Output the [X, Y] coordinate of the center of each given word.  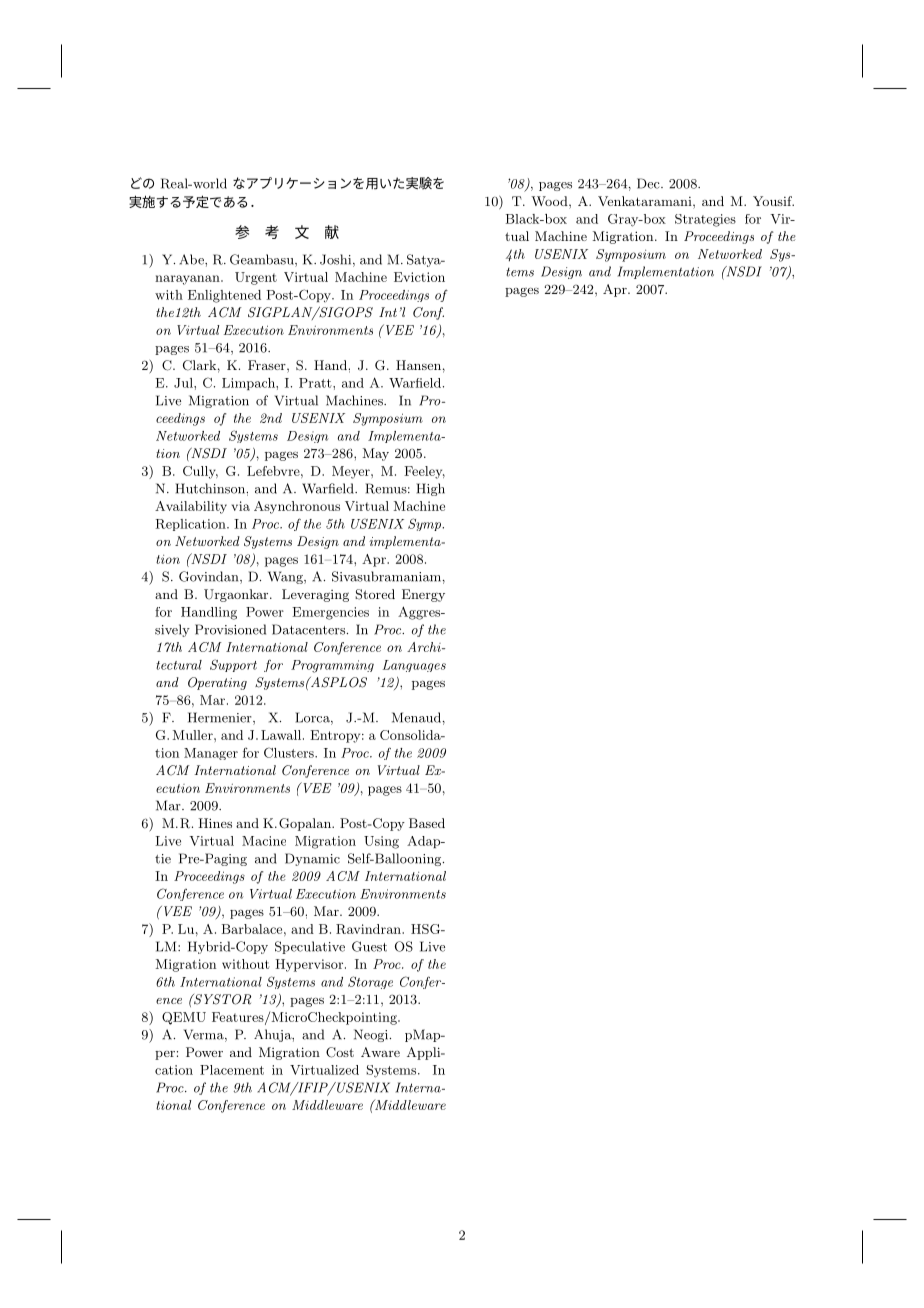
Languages [414, 666]
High [431, 489]
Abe [192, 259]
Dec [649, 183]
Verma [205, 1035]
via [241, 506]
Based [427, 823]
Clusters [290, 752]
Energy [423, 595]
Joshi [337, 260]
